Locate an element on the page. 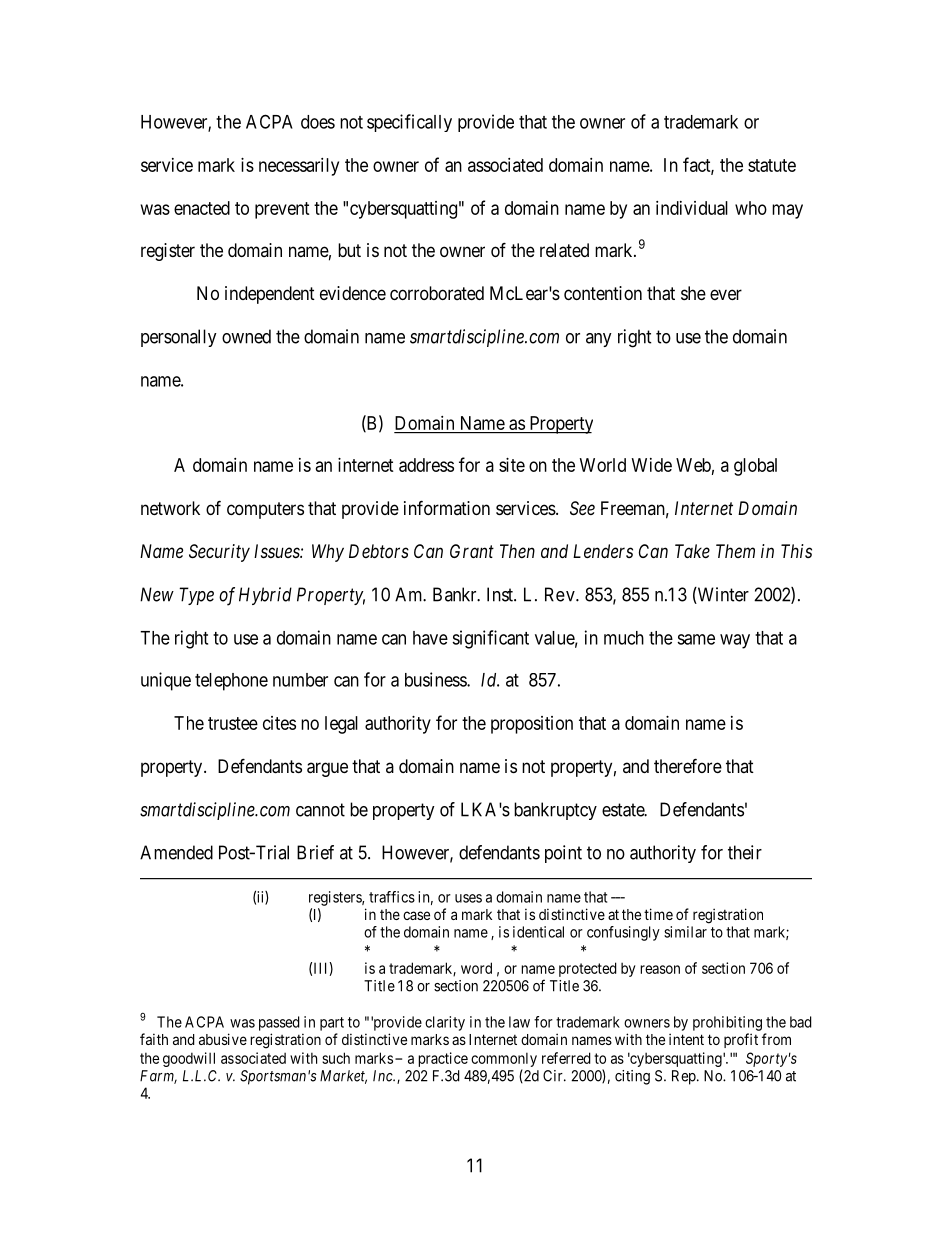  abusive is located at coordinates (223, 1039).
